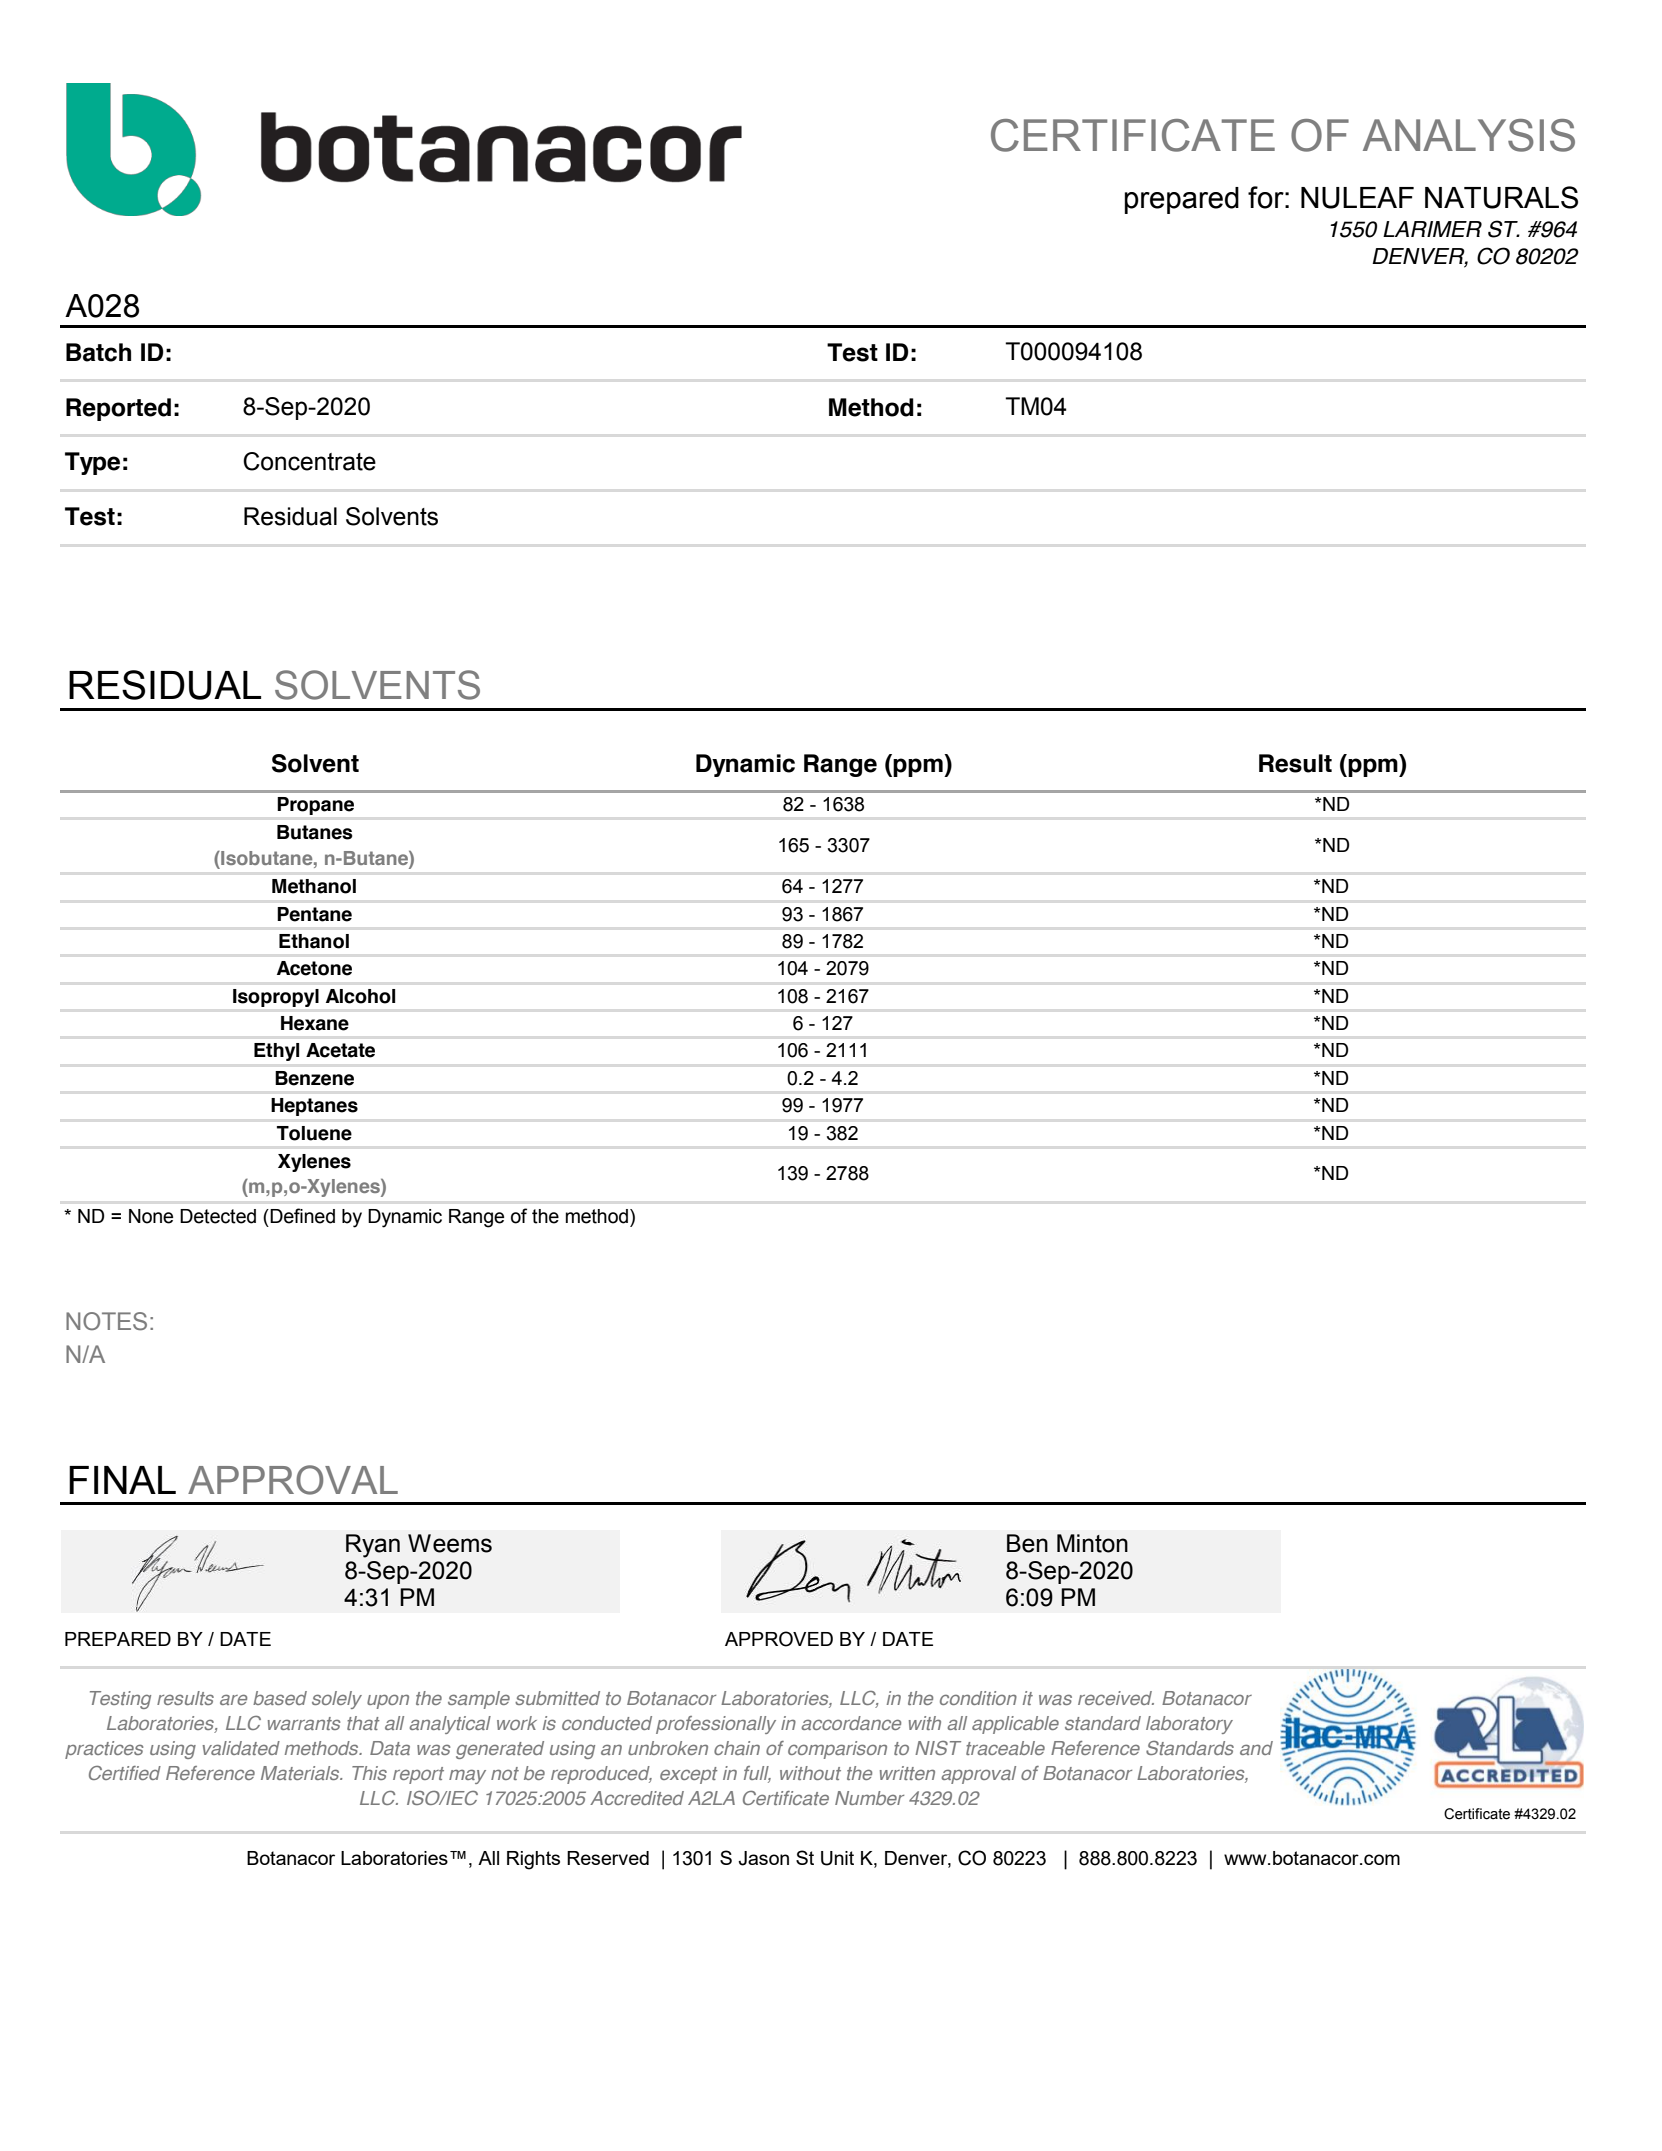  What do you see at coordinates (1092, 1543) in the screenshot?
I see `Minton` at bounding box center [1092, 1543].
